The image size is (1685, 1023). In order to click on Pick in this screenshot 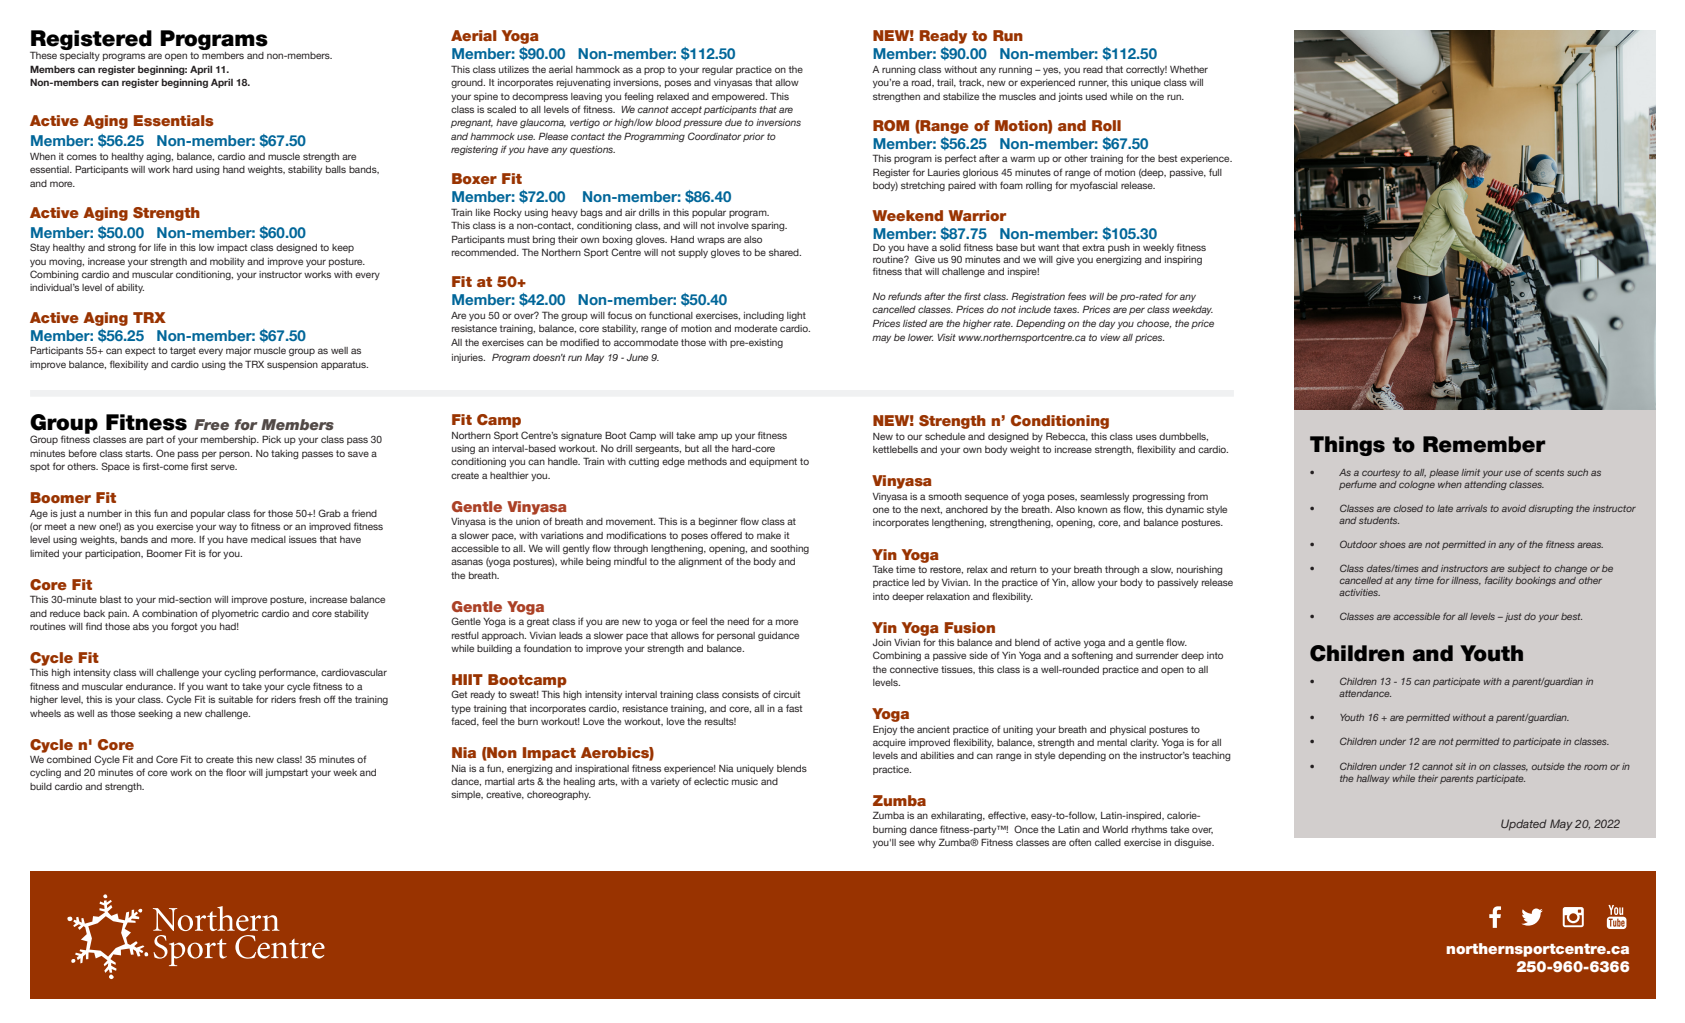, I will do `click(271, 439)`.
